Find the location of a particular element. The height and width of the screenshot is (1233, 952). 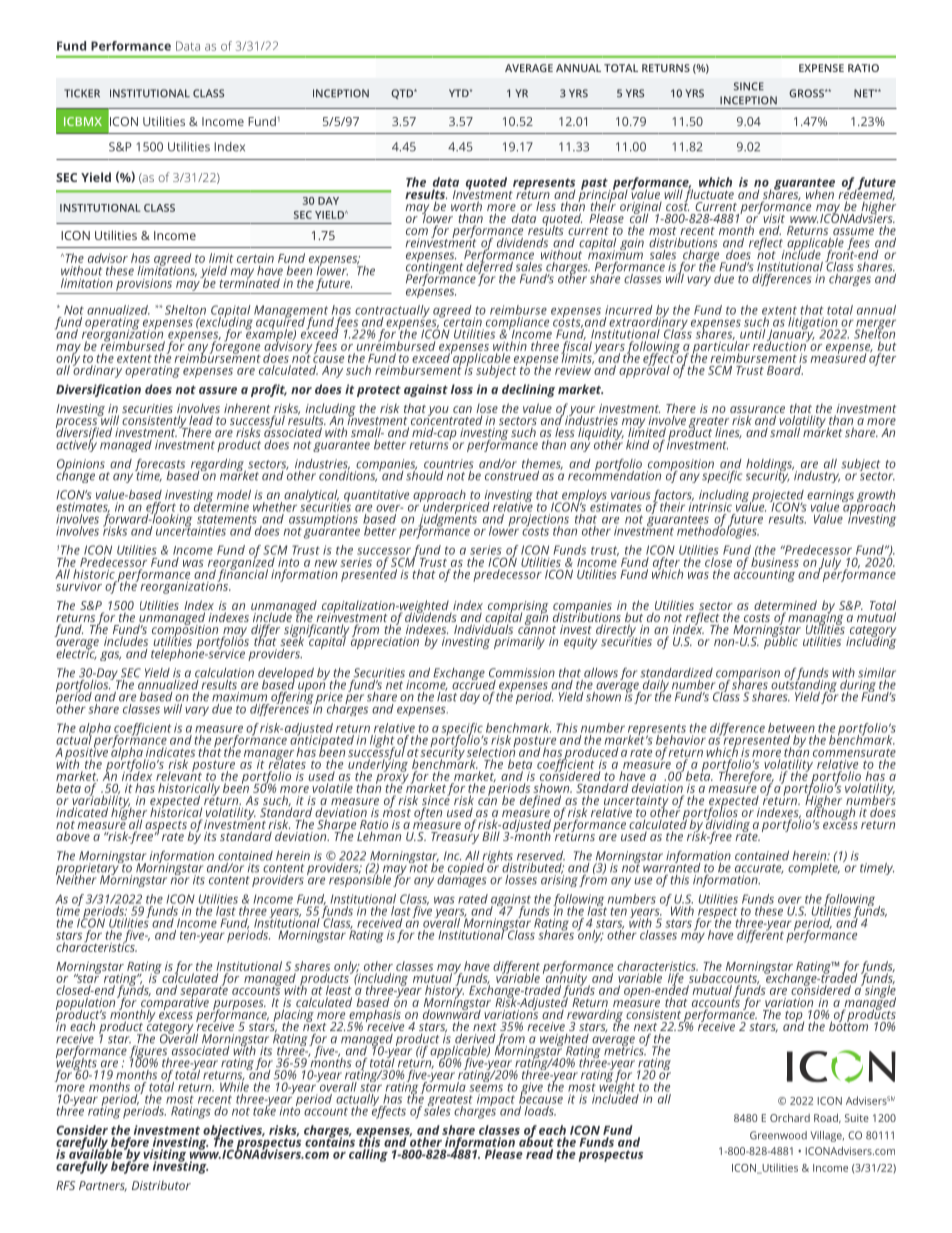

worth is located at coordinates (466, 207).
